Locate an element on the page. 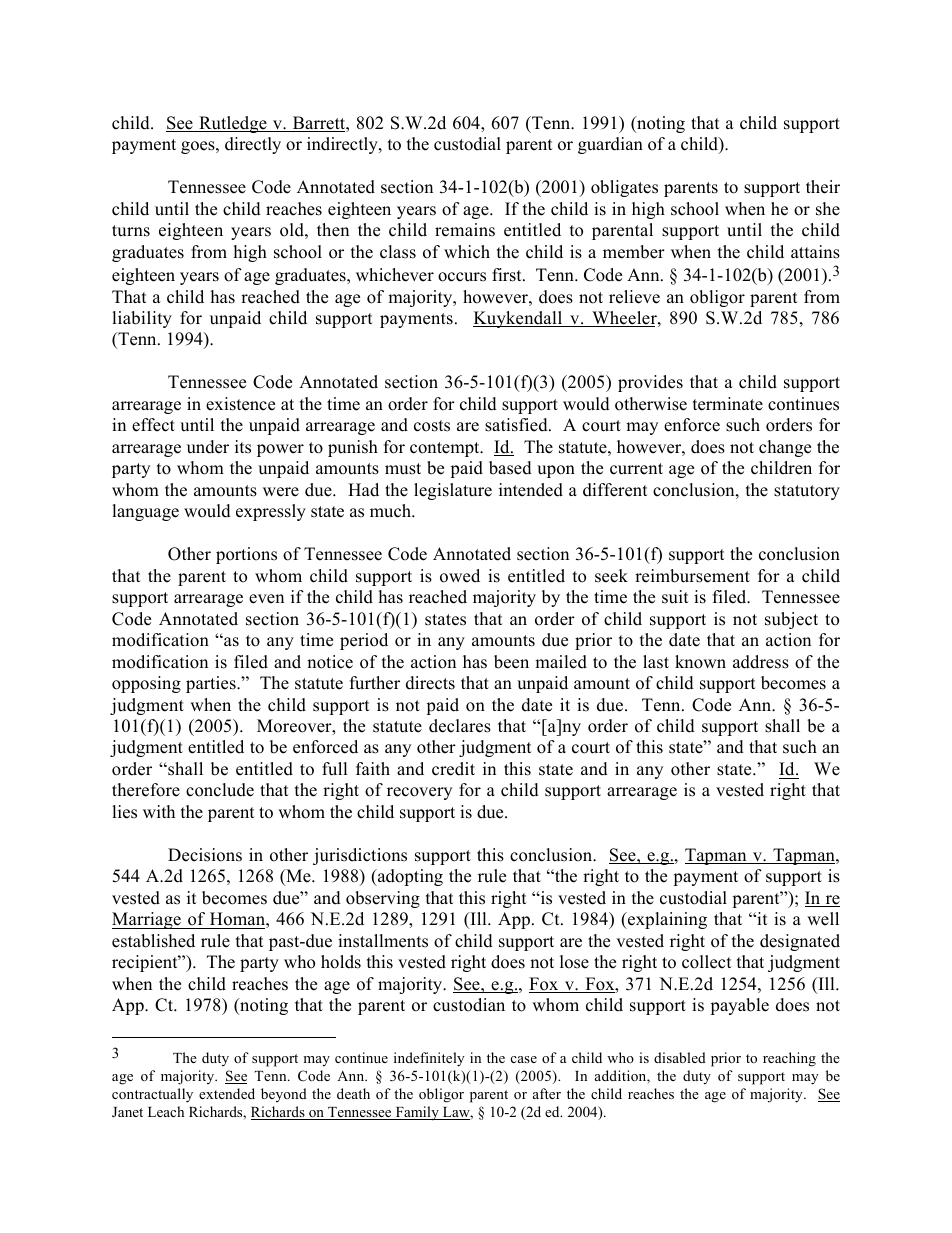 This page has width=952, height=1233. statutory is located at coordinates (807, 492).
